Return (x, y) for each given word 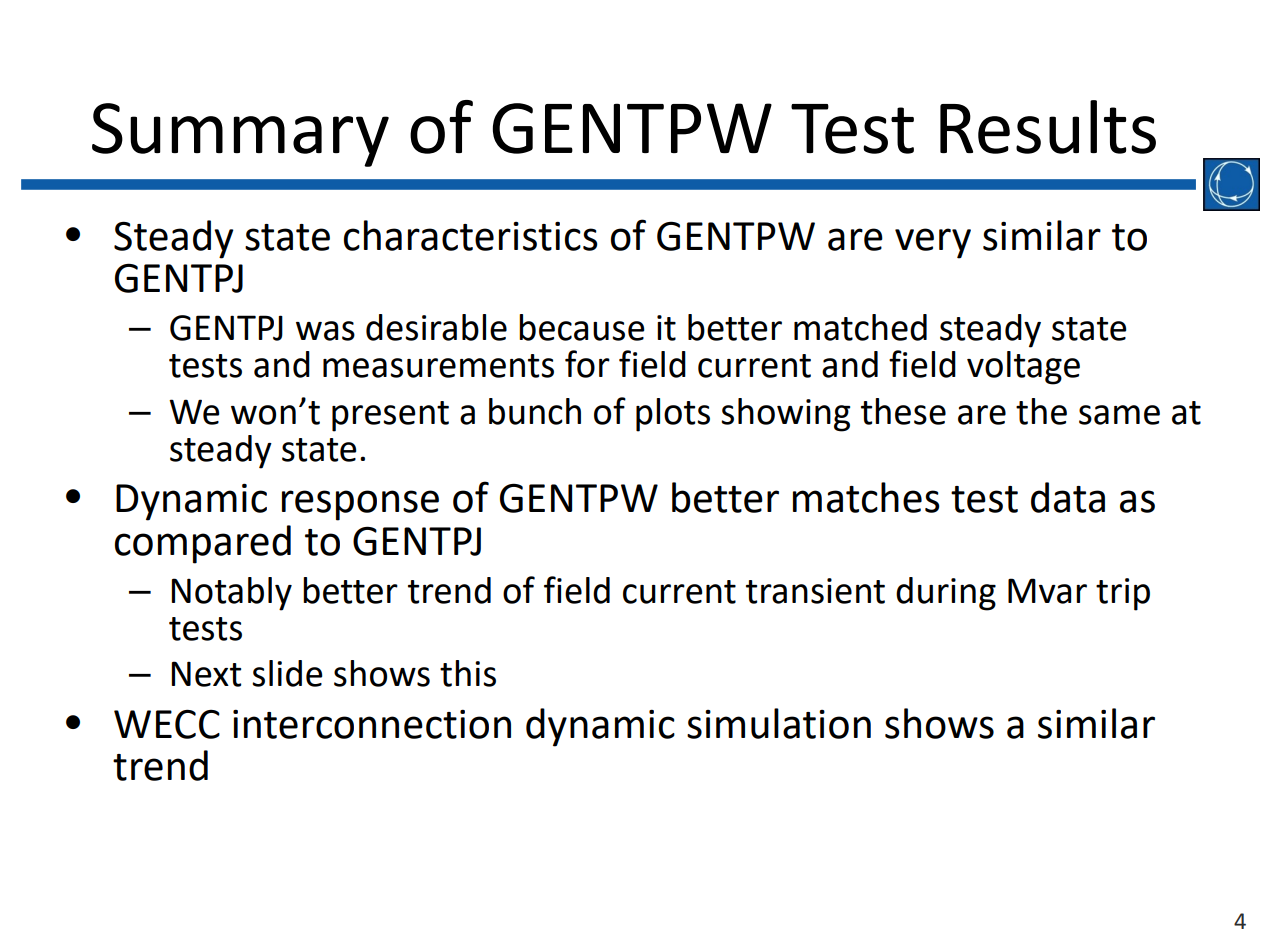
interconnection (372, 724)
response (360, 505)
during (946, 594)
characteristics (471, 235)
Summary (240, 135)
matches (866, 497)
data (1068, 497)
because (582, 327)
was (325, 331)
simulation (779, 723)
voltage (1023, 368)
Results (1048, 127)
